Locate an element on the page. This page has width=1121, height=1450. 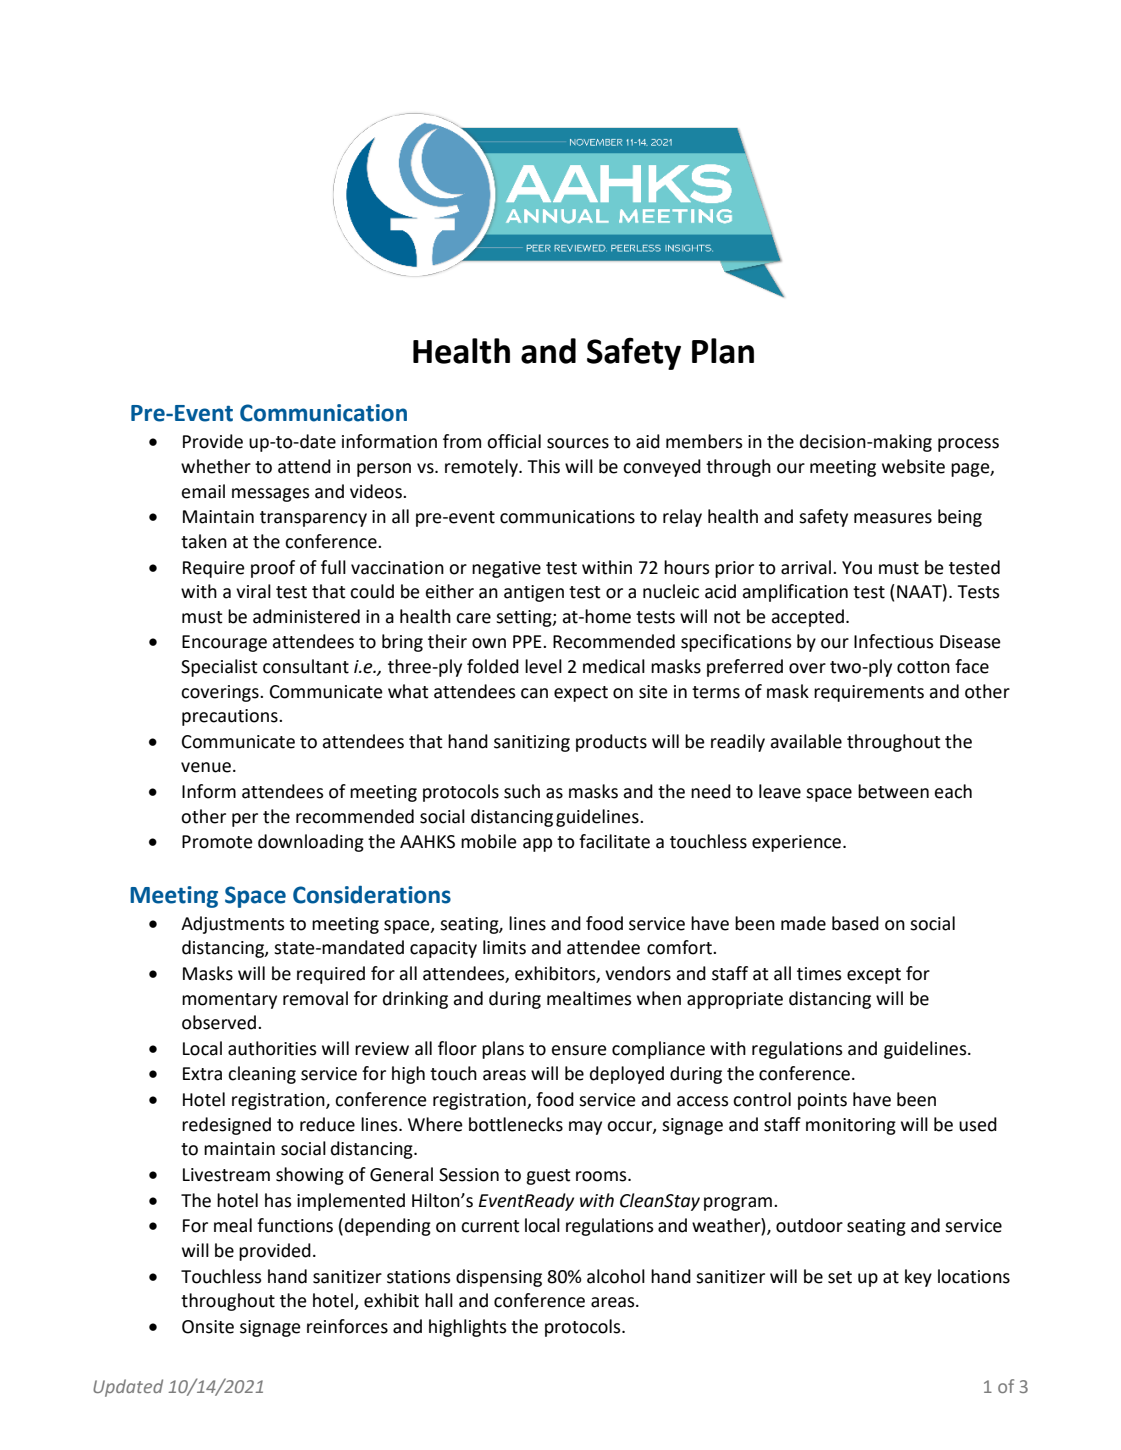
messages is located at coordinates (271, 495).
